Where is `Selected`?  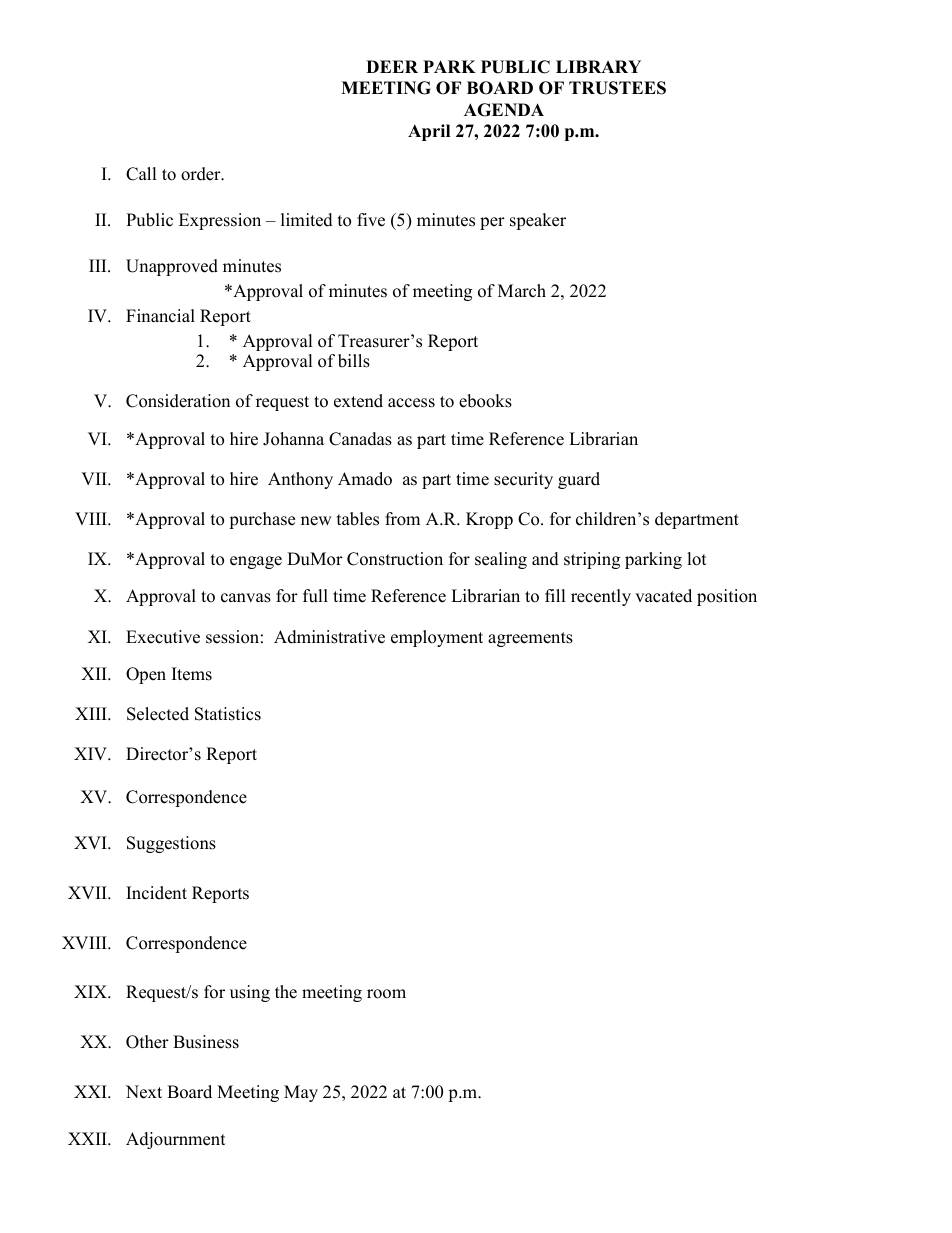
Selected is located at coordinates (158, 714).
